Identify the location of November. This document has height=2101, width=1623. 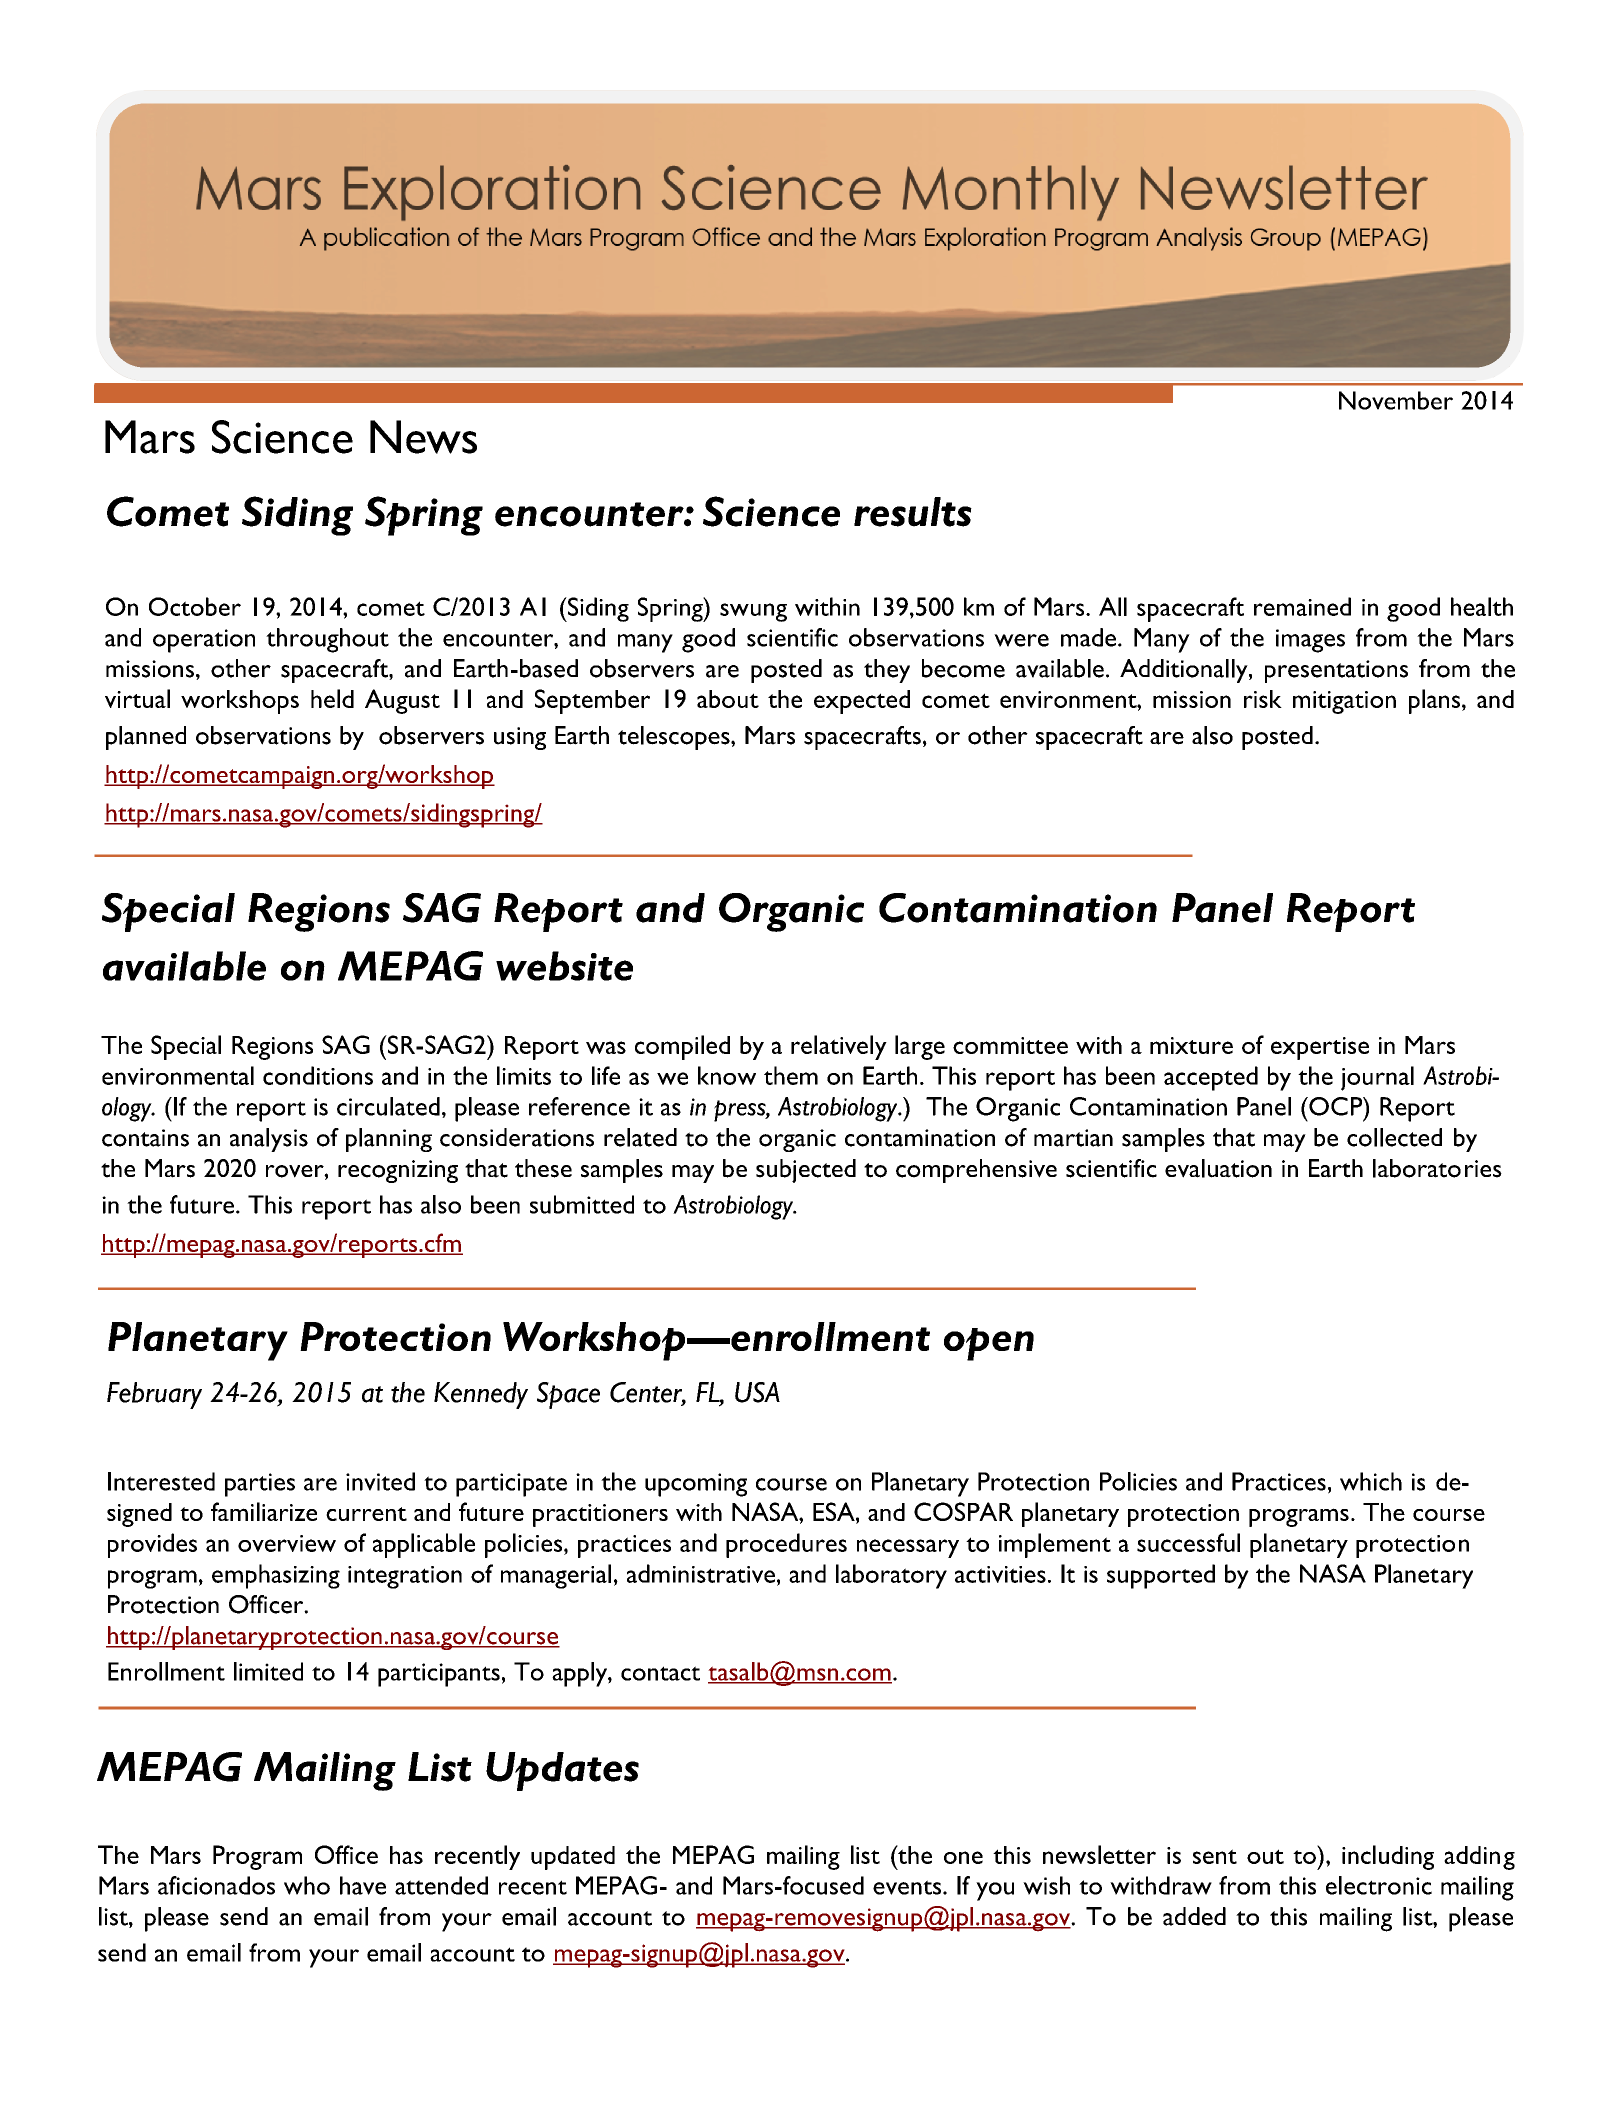
(1396, 400).
